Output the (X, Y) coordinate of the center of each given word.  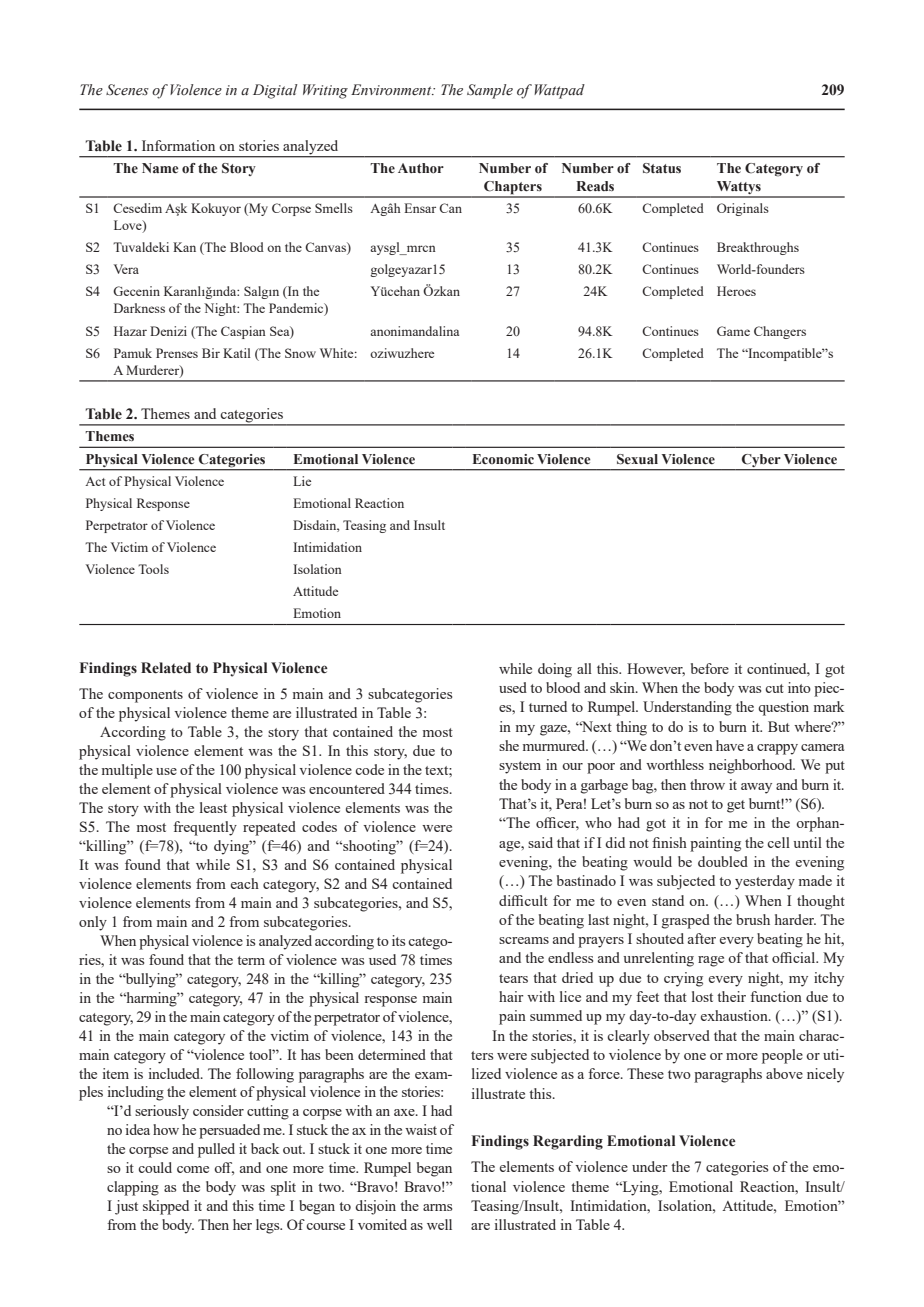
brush (753, 919)
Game (733, 331)
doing (555, 670)
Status (662, 168)
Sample (490, 91)
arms (437, 1207)
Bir (211, 353)
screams (524, 940)
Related (166, 668)
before (710, 668)
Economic (503, 459)
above (784, 1073)
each (245, 883)
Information (178, 145)
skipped (166, 1207)
